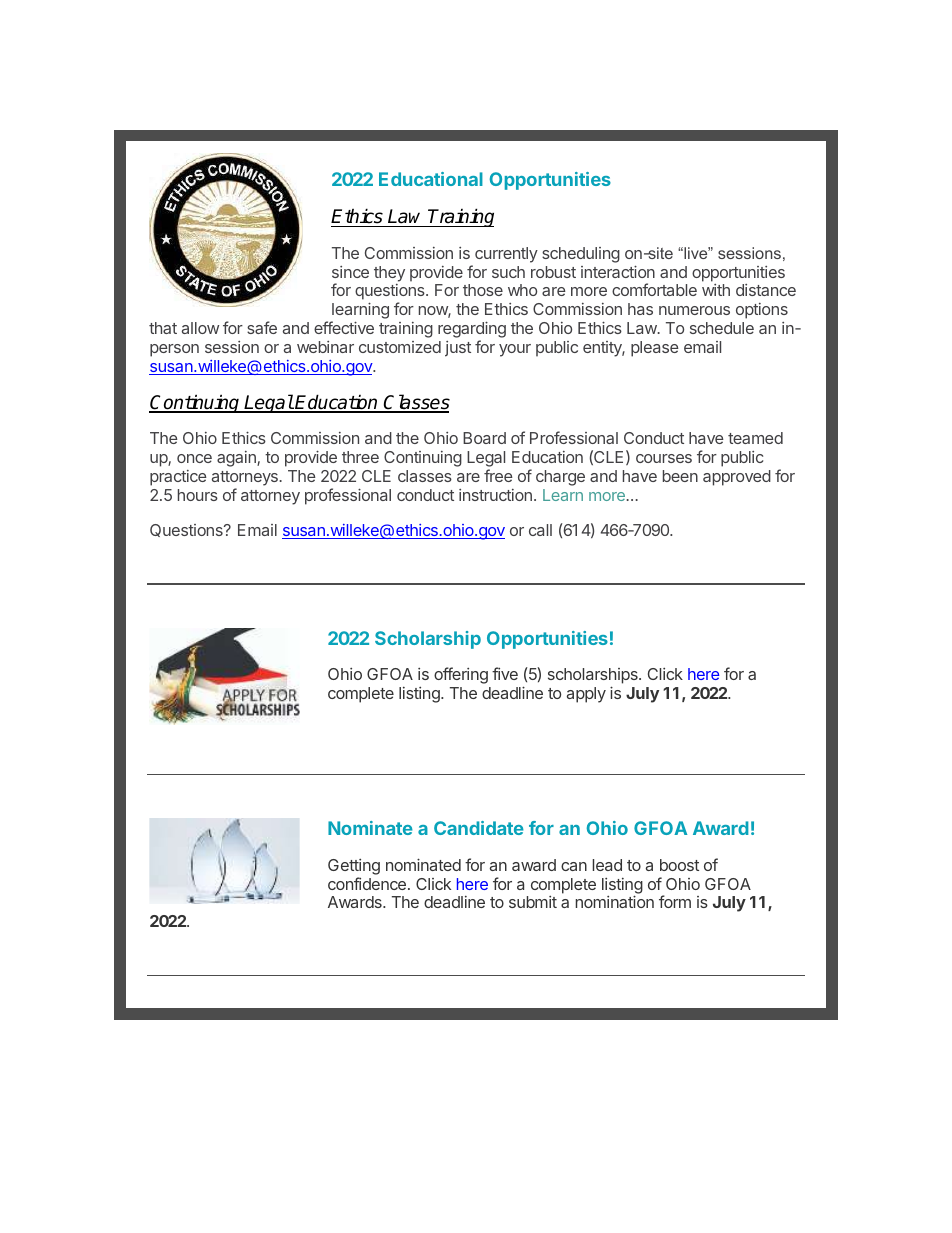 Image resolution: width=952 pixels, height=1233 pixels. Describe the element at coordinates (484, 438) in the screenshot. I see `Board` at that location.
